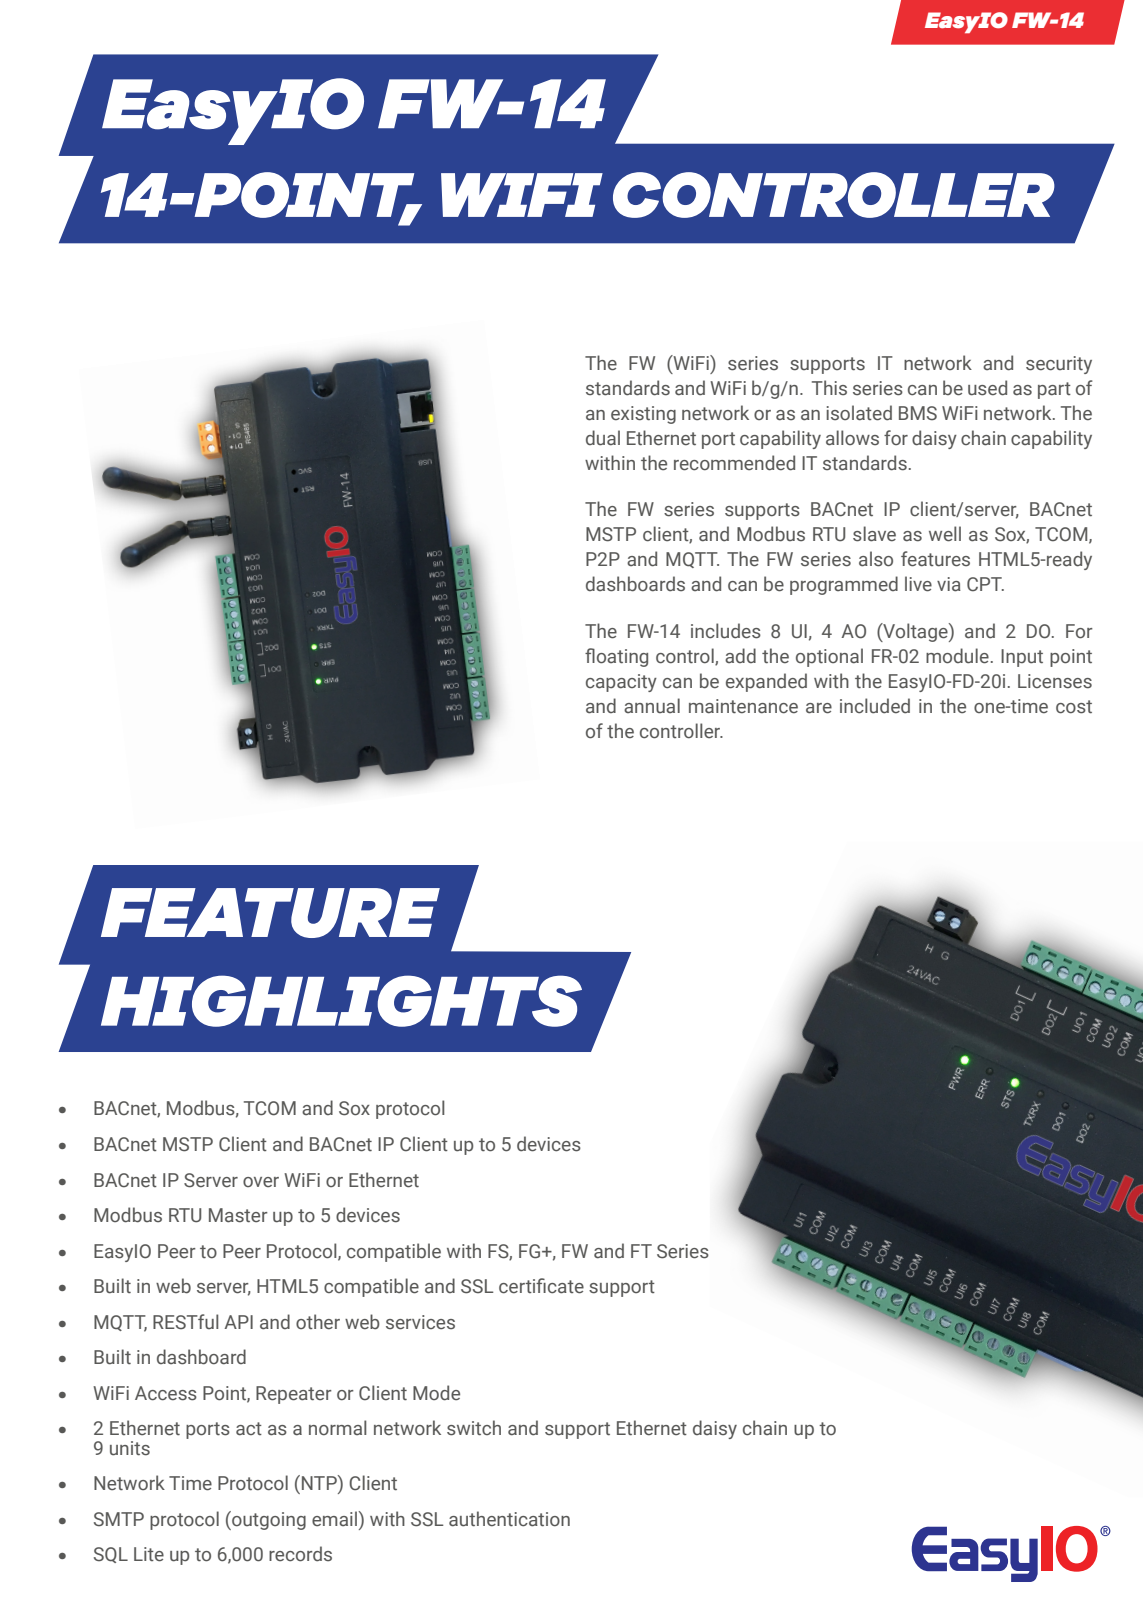 This screenshot has width=1143, height=1617. I want to click on module, so click(957, 656).
